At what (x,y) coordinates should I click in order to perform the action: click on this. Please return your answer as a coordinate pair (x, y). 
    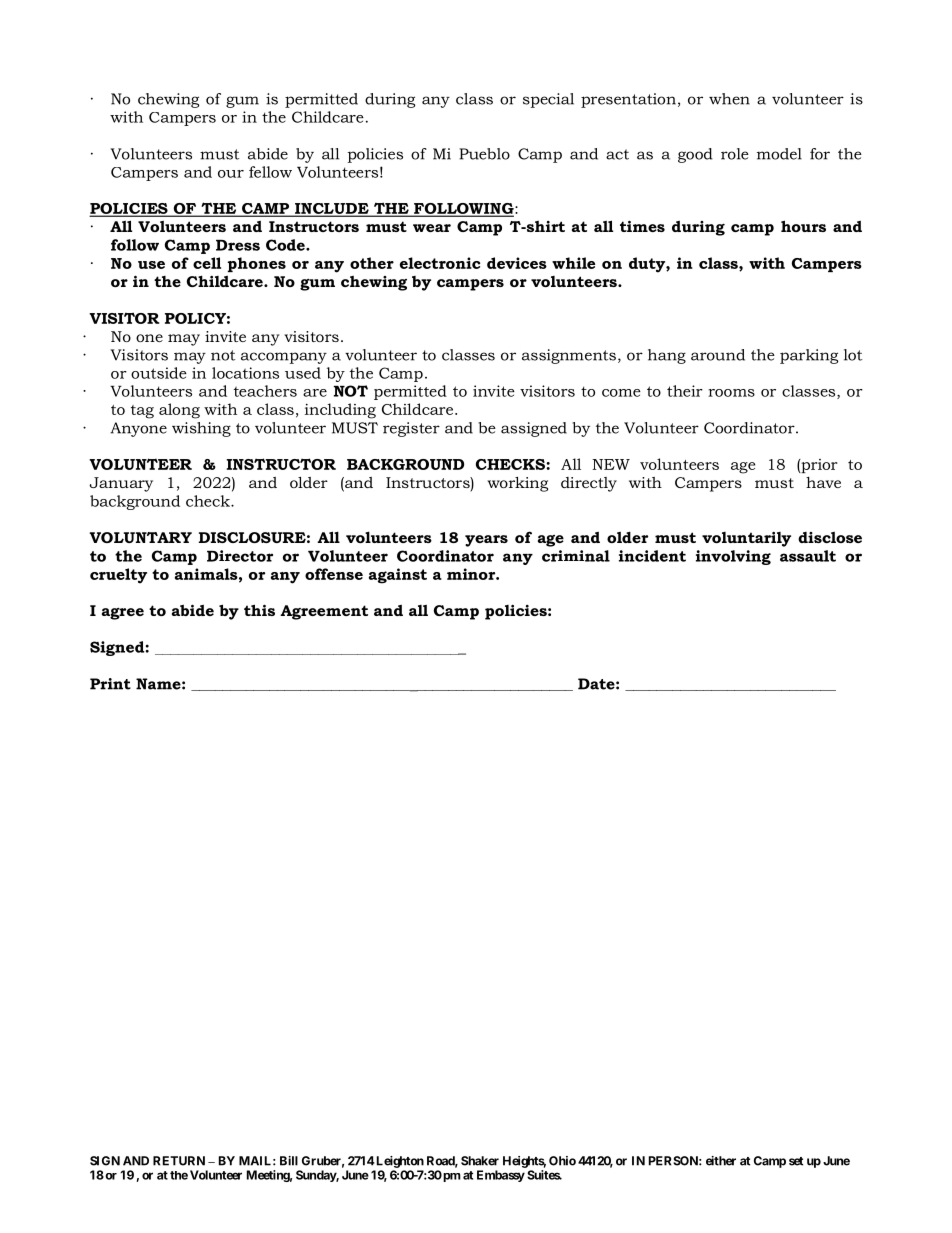
    Looking at the image, I should click on (259, 610).
